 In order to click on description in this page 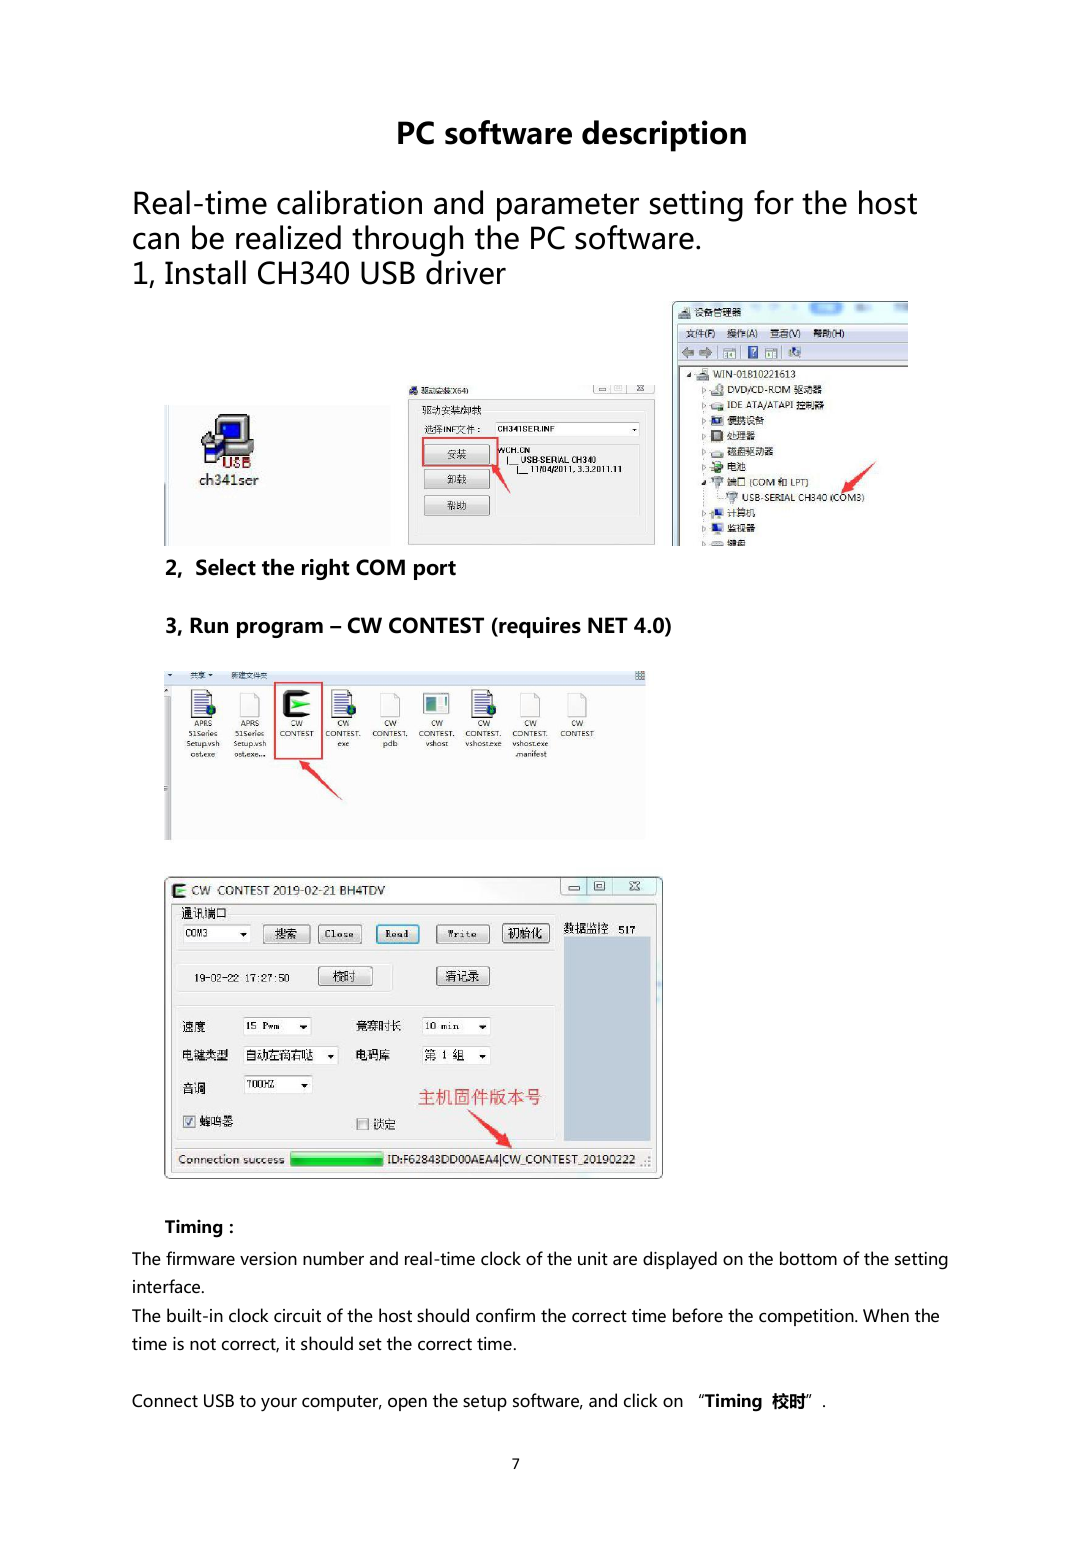, I will do `click(664, 136)`.
